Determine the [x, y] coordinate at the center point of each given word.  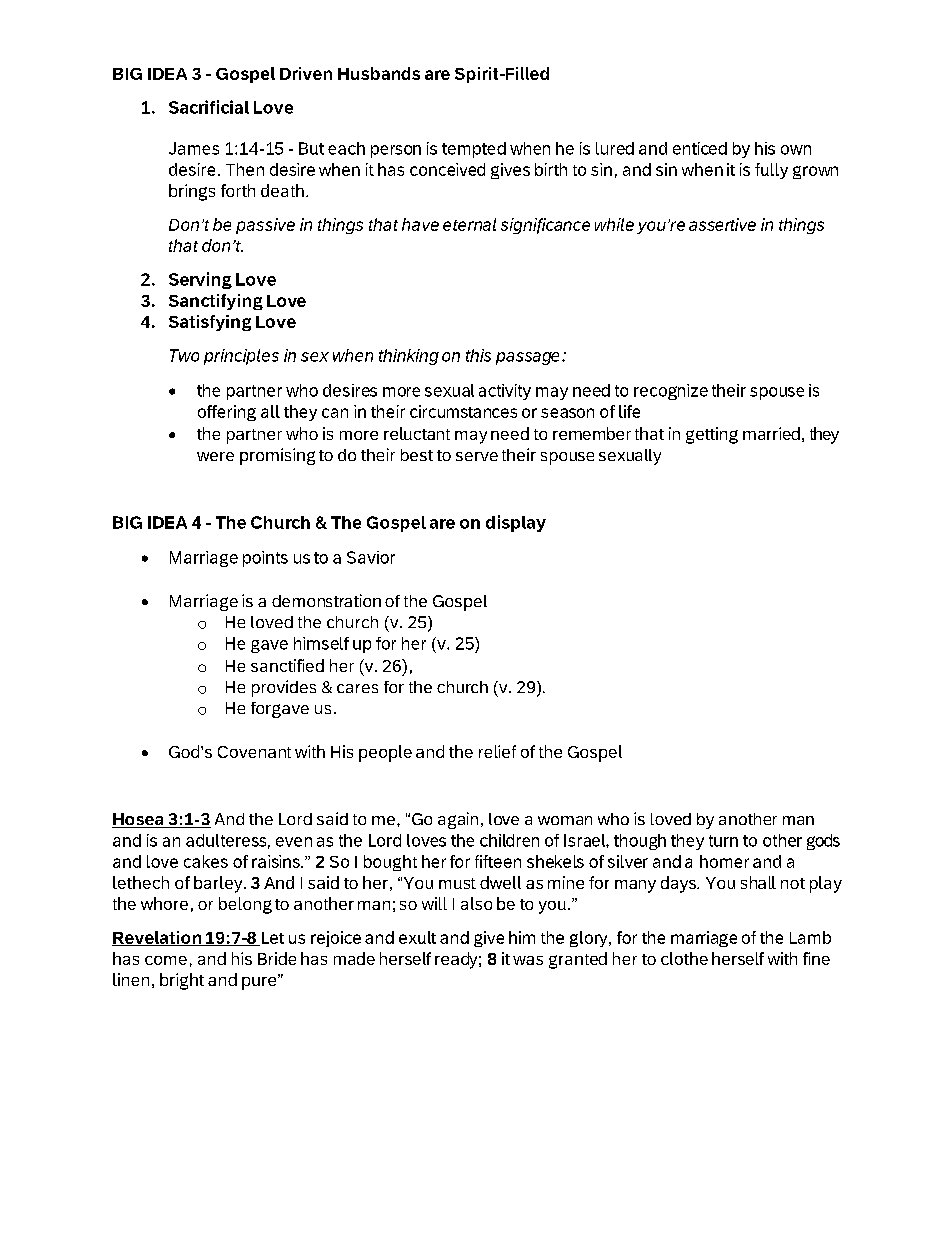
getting [712, 435]
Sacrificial [209, 107]
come [166, 960]
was [528, 960]
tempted [474, 150]
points [265, 559]
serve [477, 456]
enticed [700, 148]
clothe [684, 958]
